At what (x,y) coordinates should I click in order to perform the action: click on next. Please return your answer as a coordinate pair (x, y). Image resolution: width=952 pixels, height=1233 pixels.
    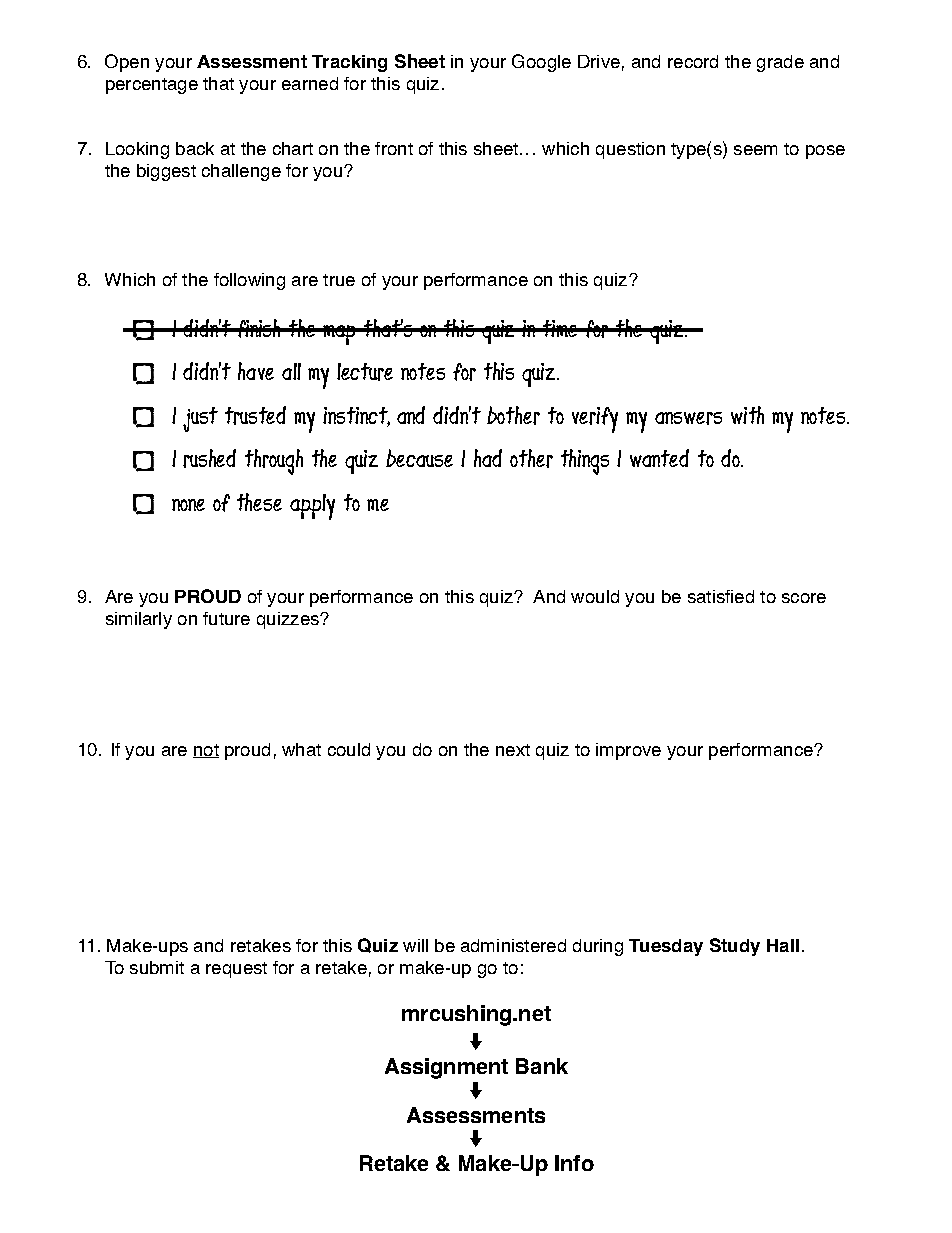
    Looking at the image, I should click on (513, 750).
